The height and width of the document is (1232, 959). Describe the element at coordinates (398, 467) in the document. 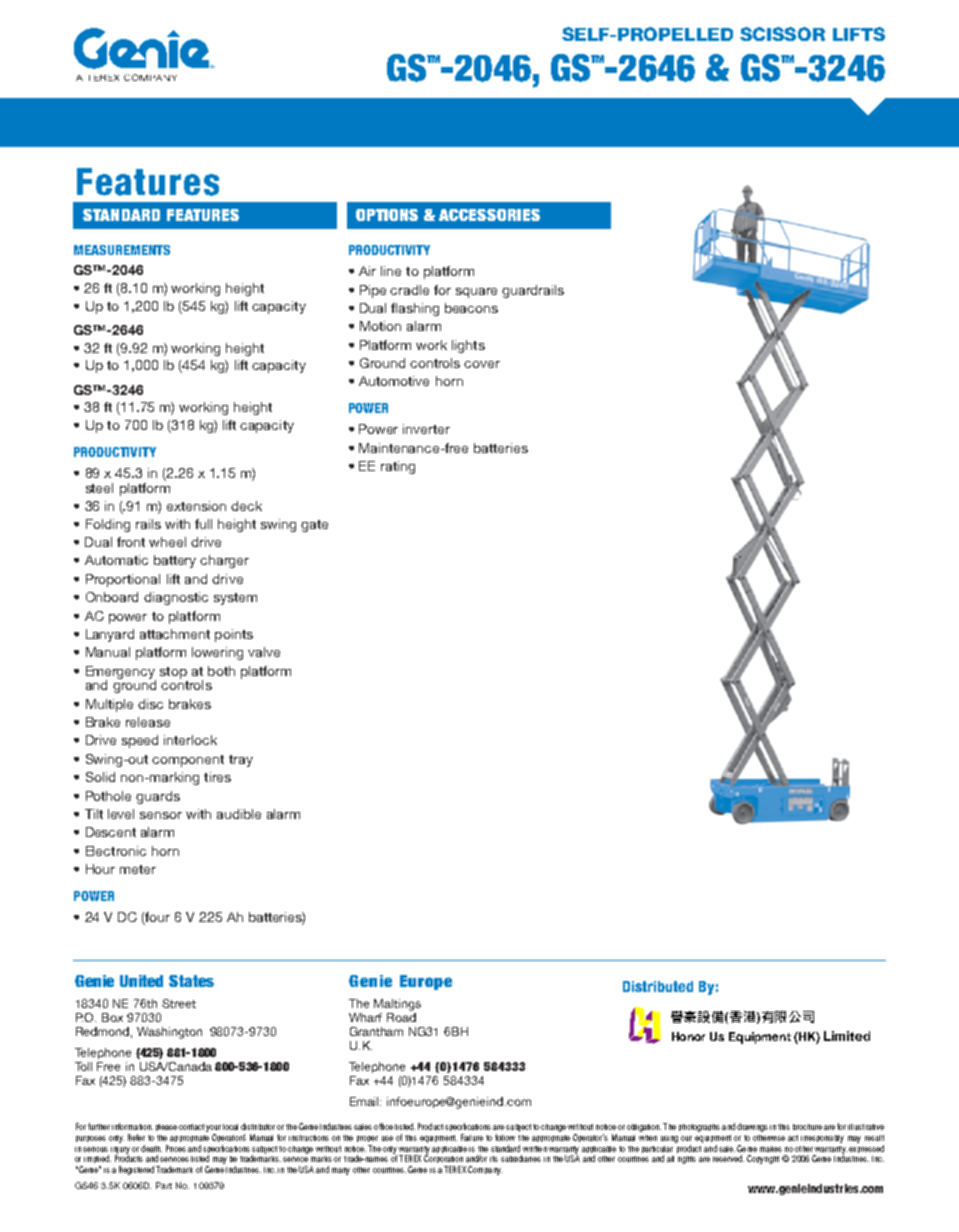

I see `rating` at that location.
